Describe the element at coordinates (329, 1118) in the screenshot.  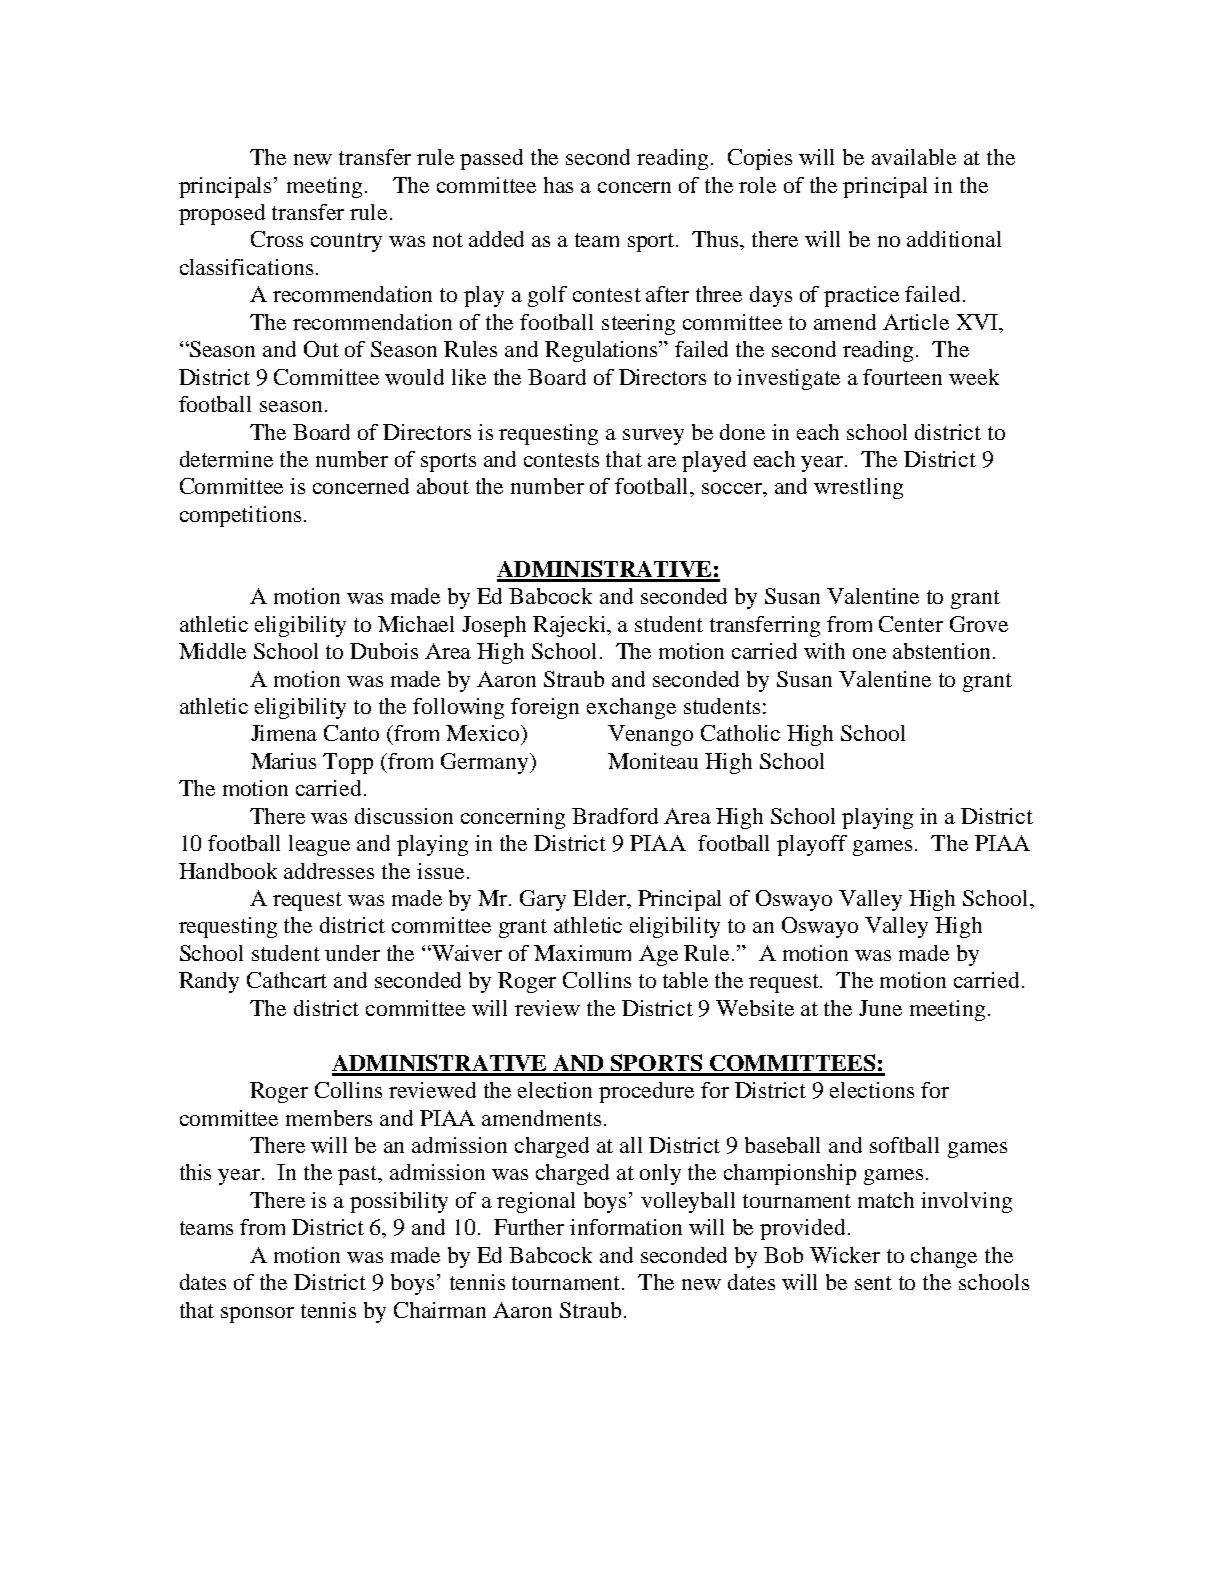
I see `members` at that location.
